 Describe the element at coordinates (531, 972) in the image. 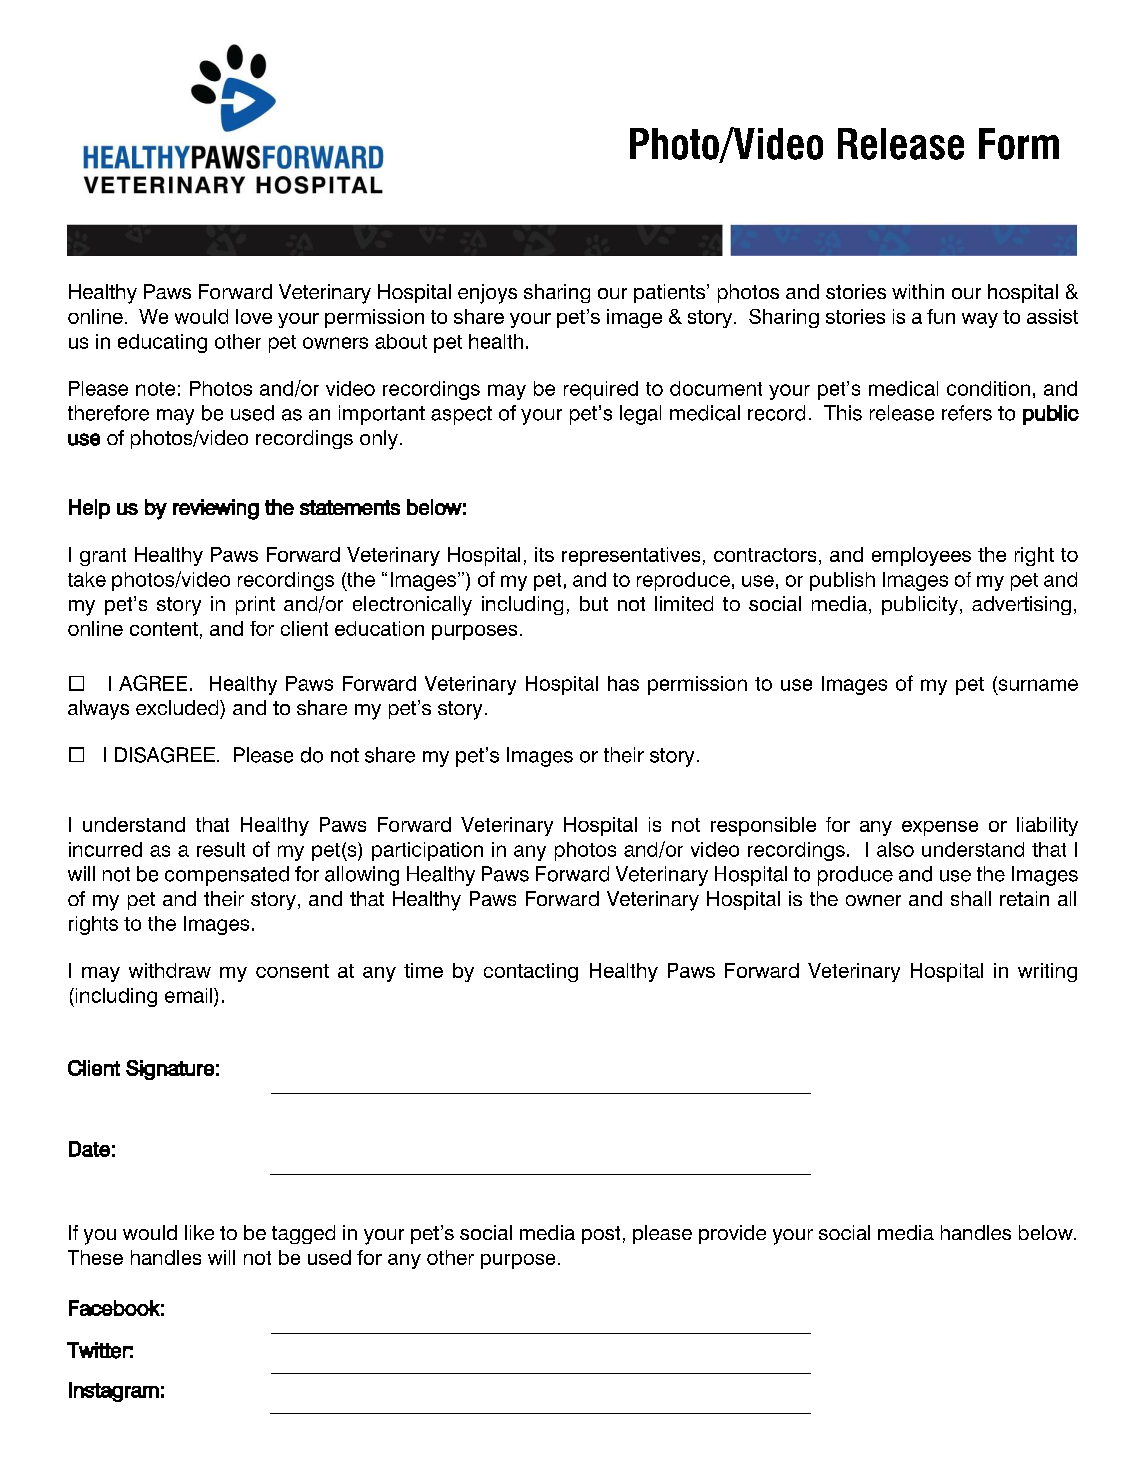

I see `contacting` at that location.
